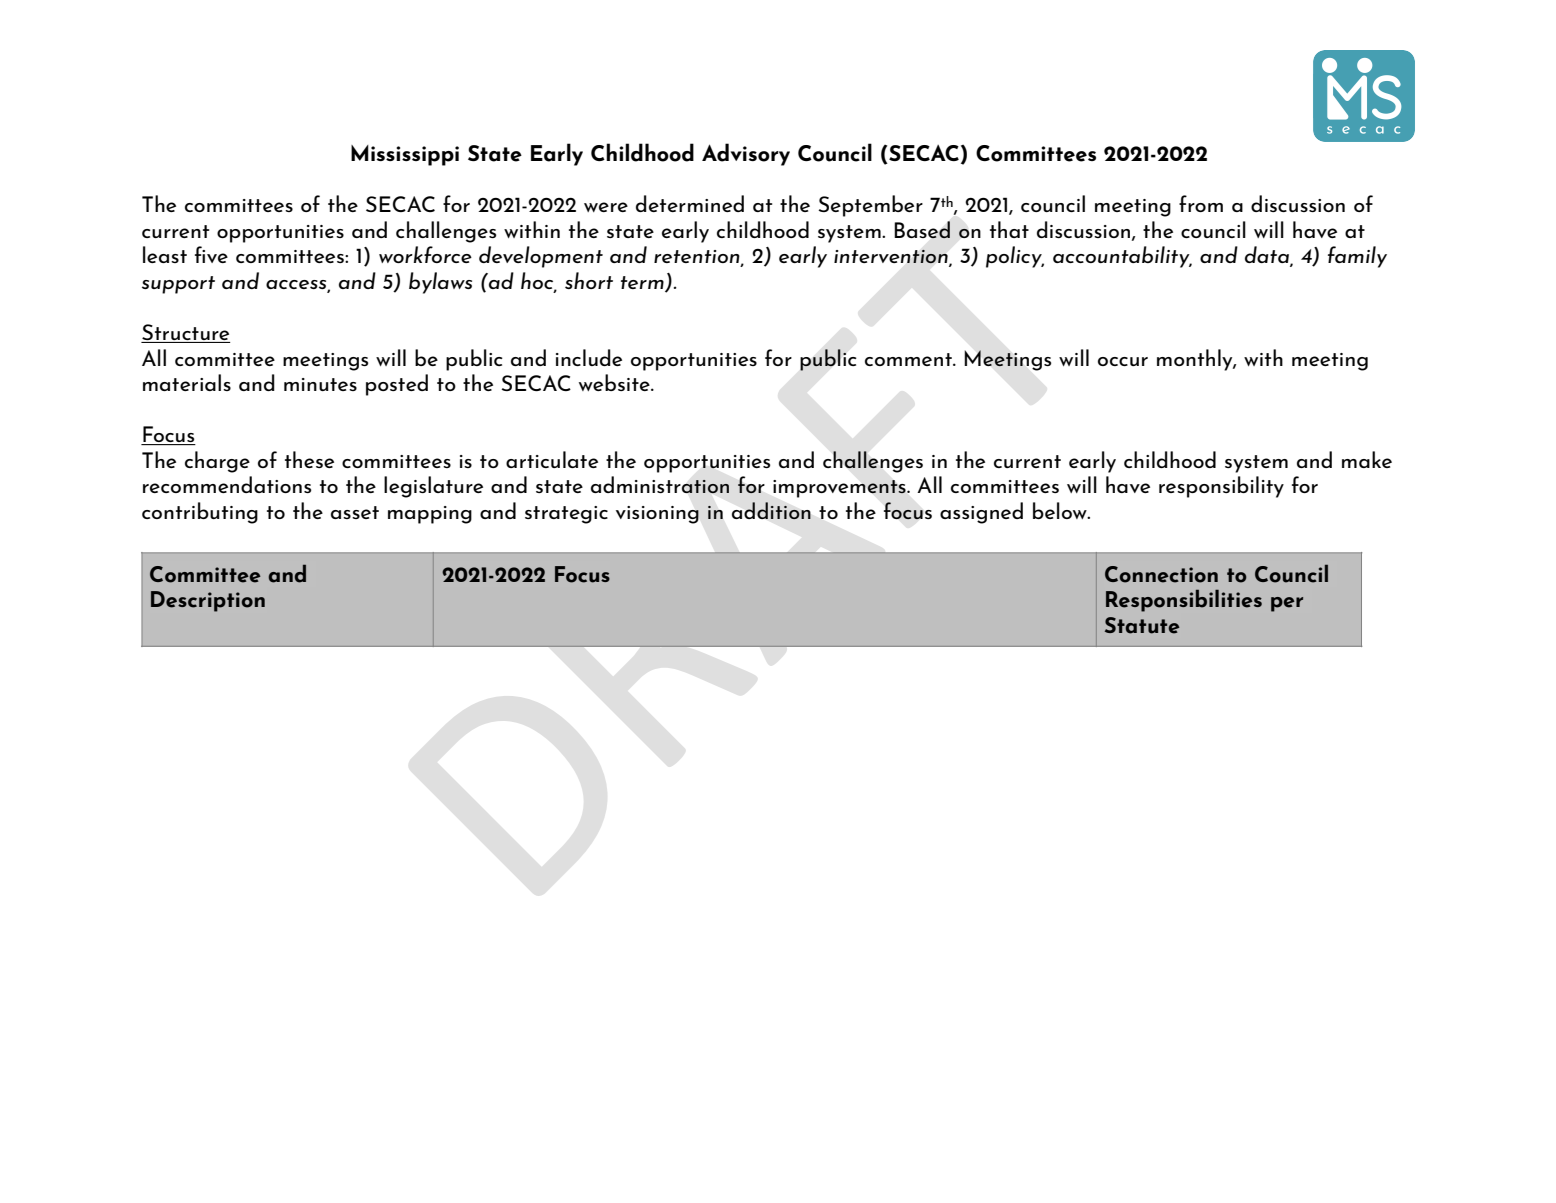 The image size is (1556, 1203). I want to click on website, so click(615, 382).
